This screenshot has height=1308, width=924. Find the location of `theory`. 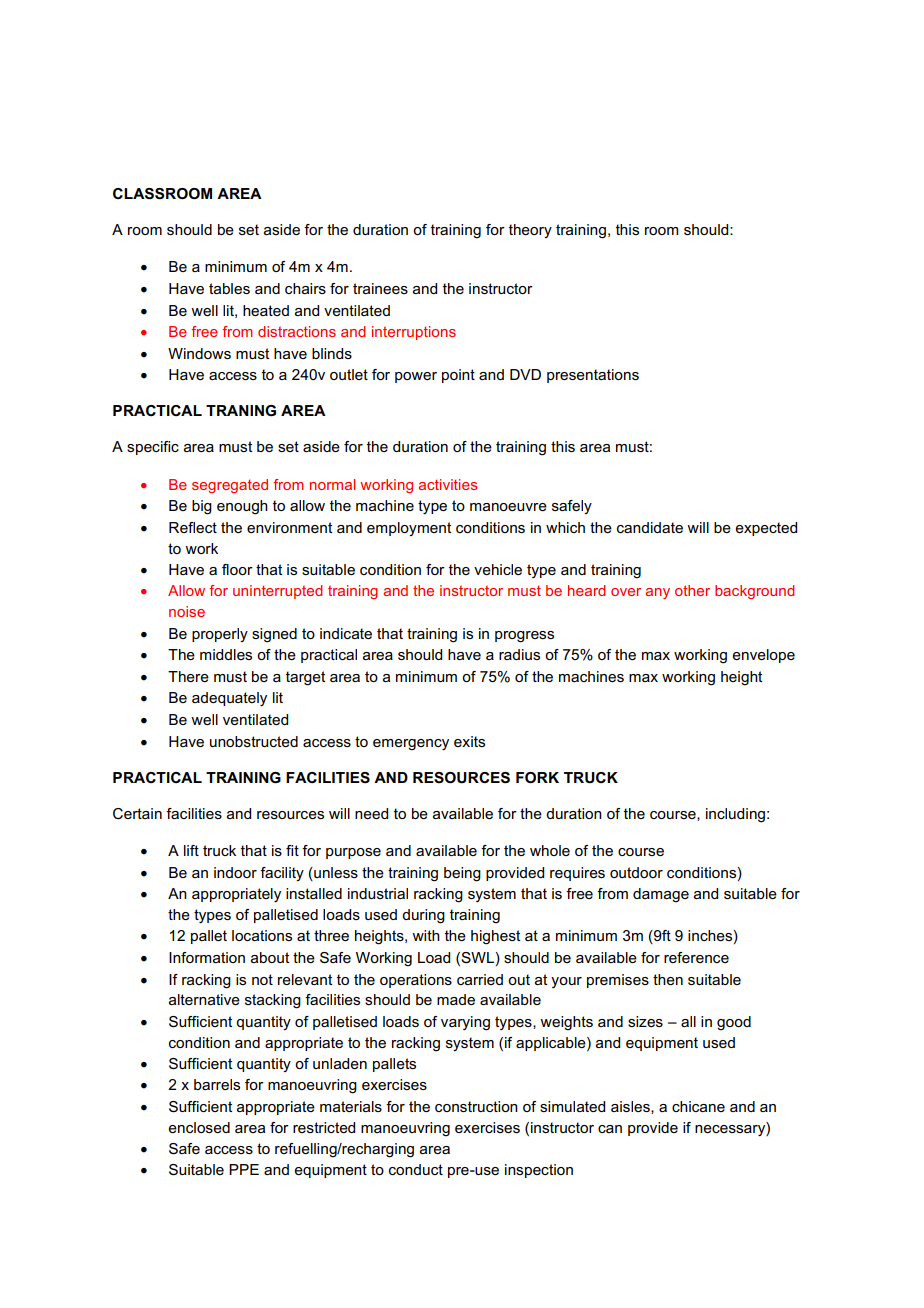

theory is located at coordinates (530, 231).
